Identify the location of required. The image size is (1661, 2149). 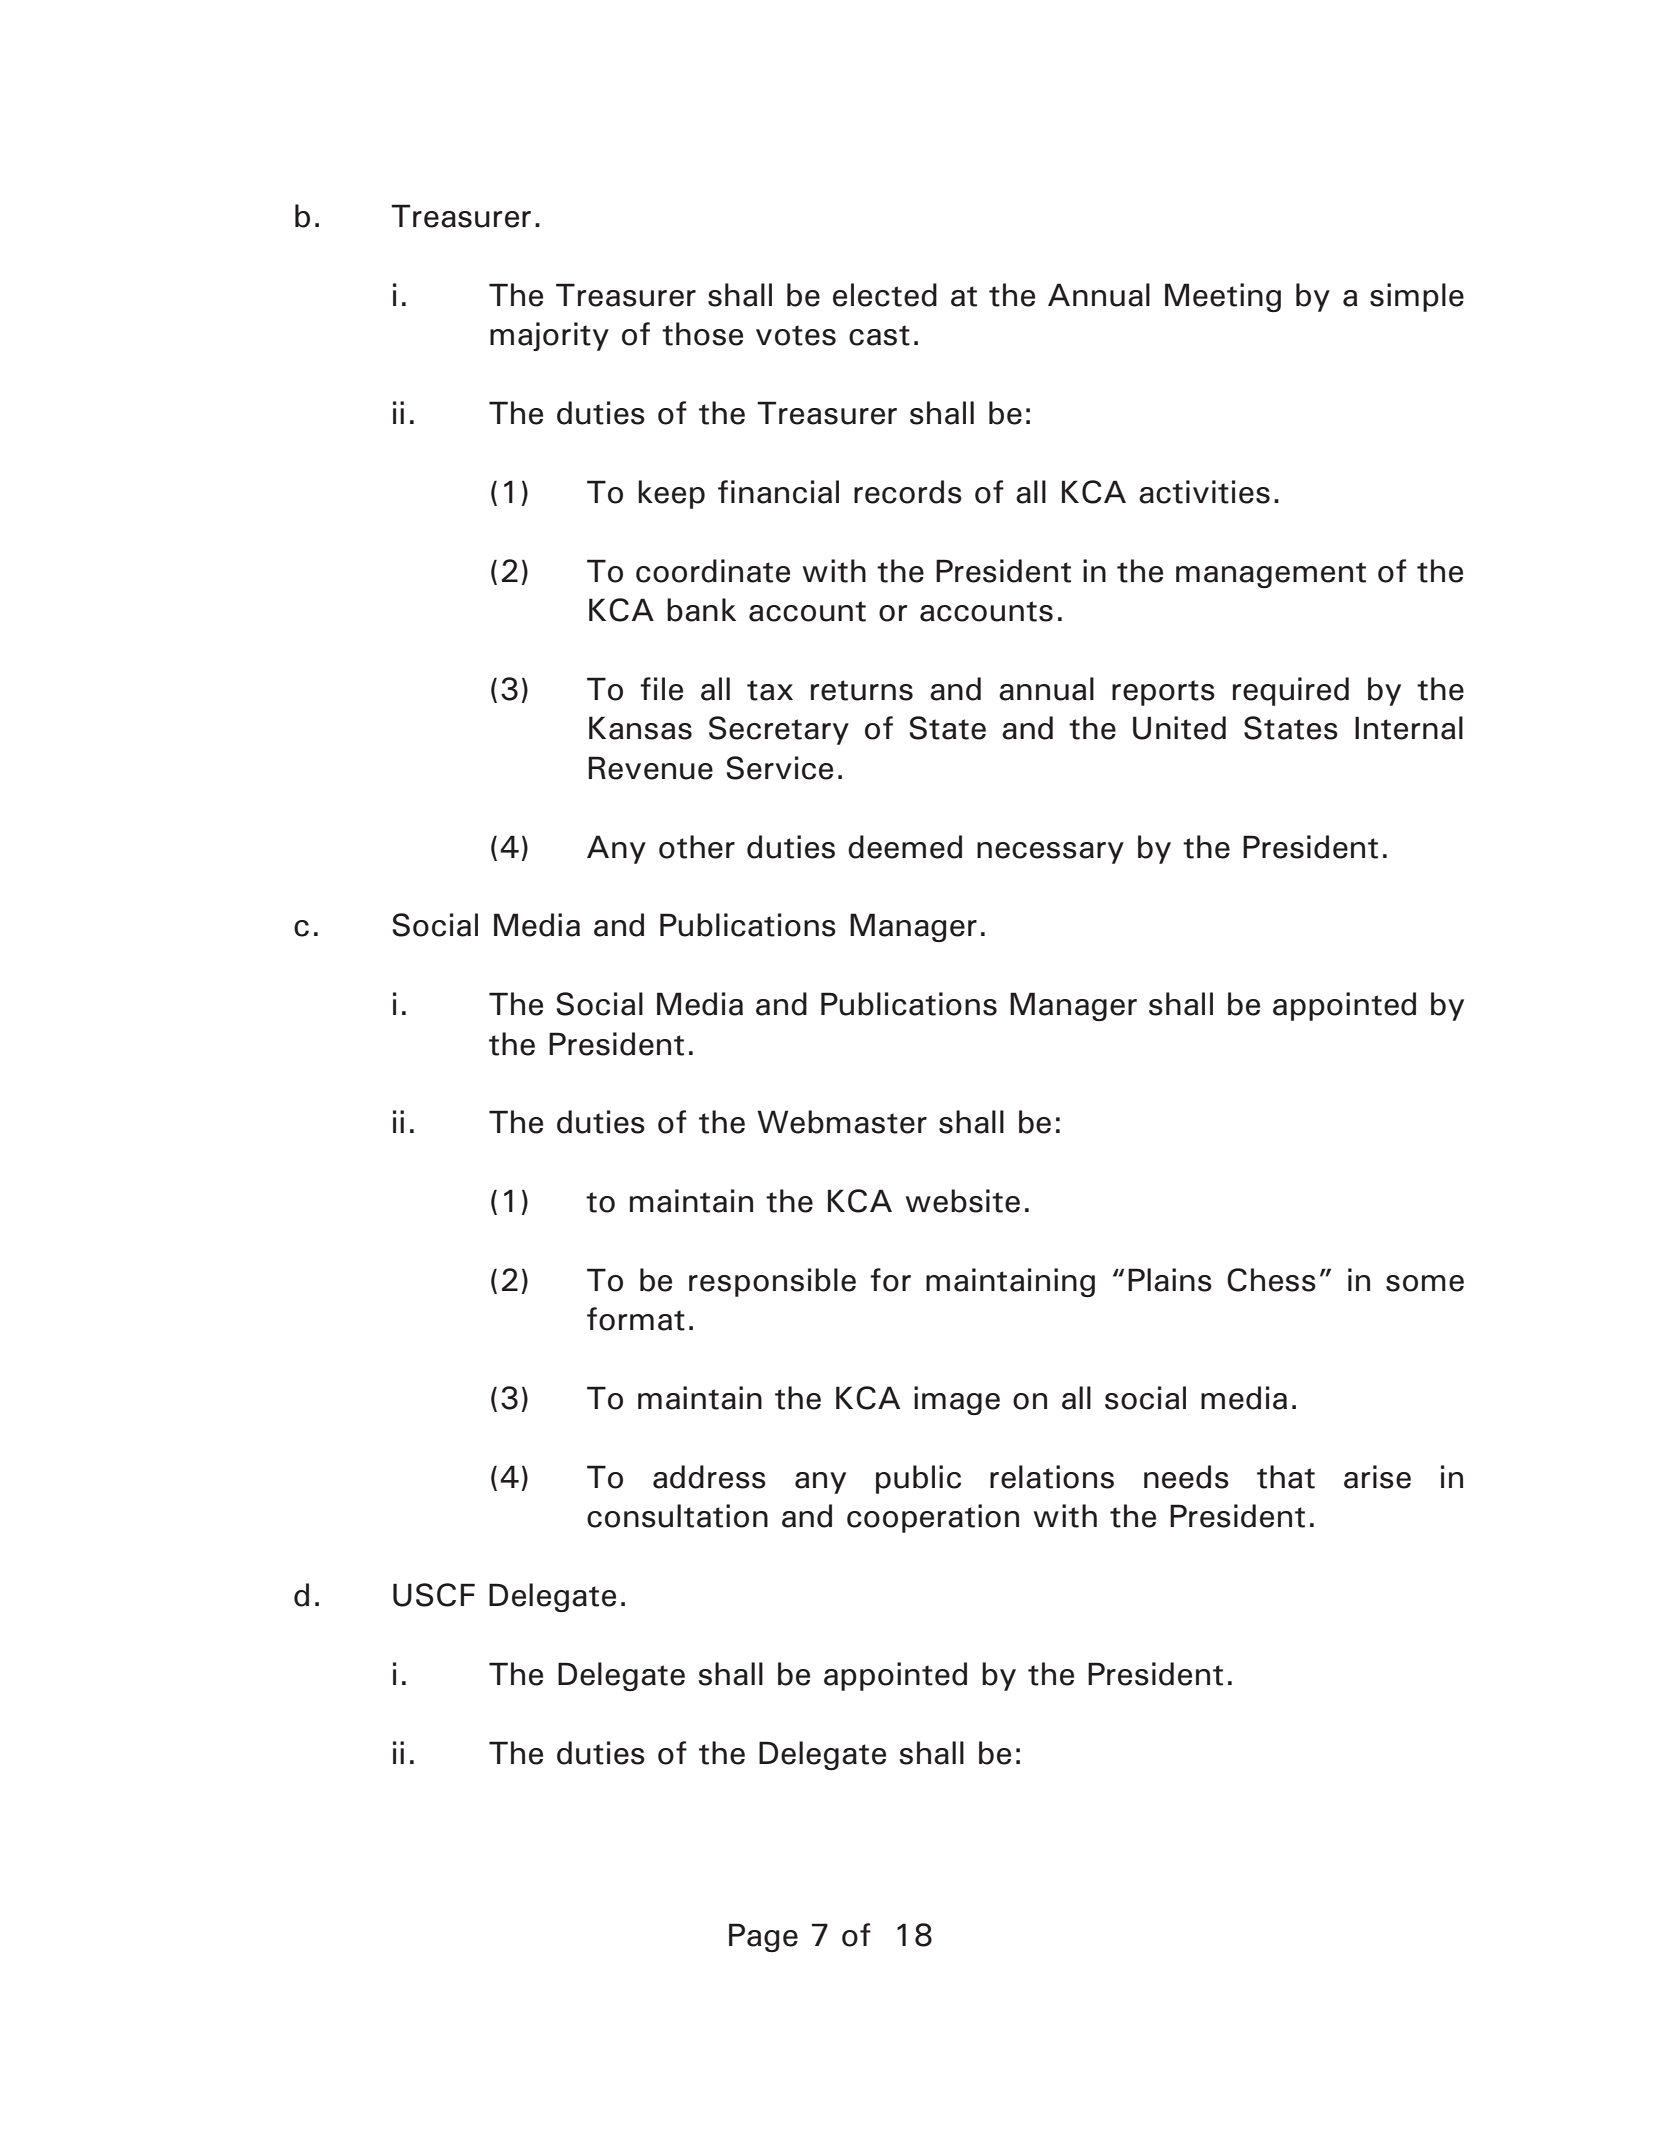
(1291, 691).
